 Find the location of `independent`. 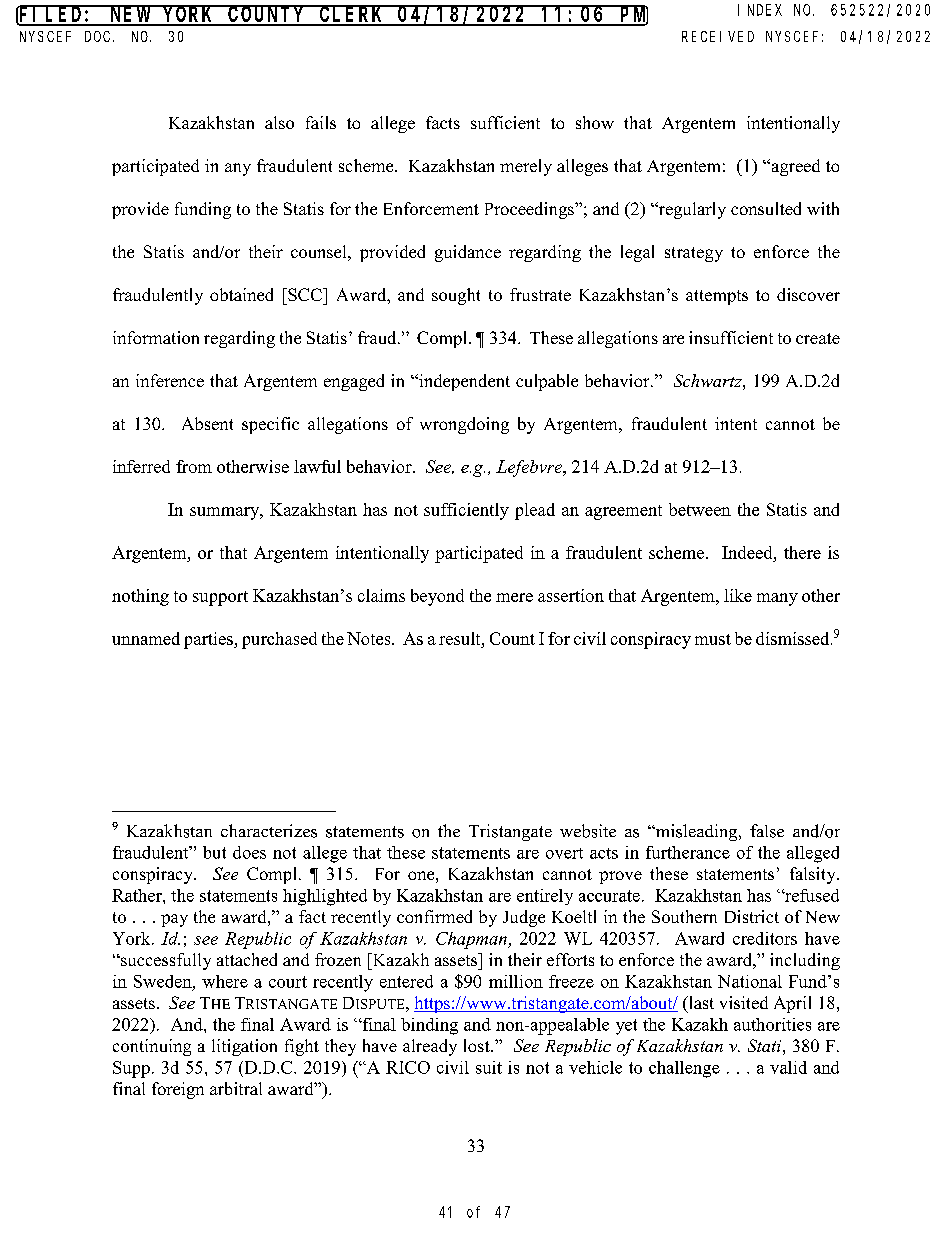

independent is located at coordinates (463, 382).
